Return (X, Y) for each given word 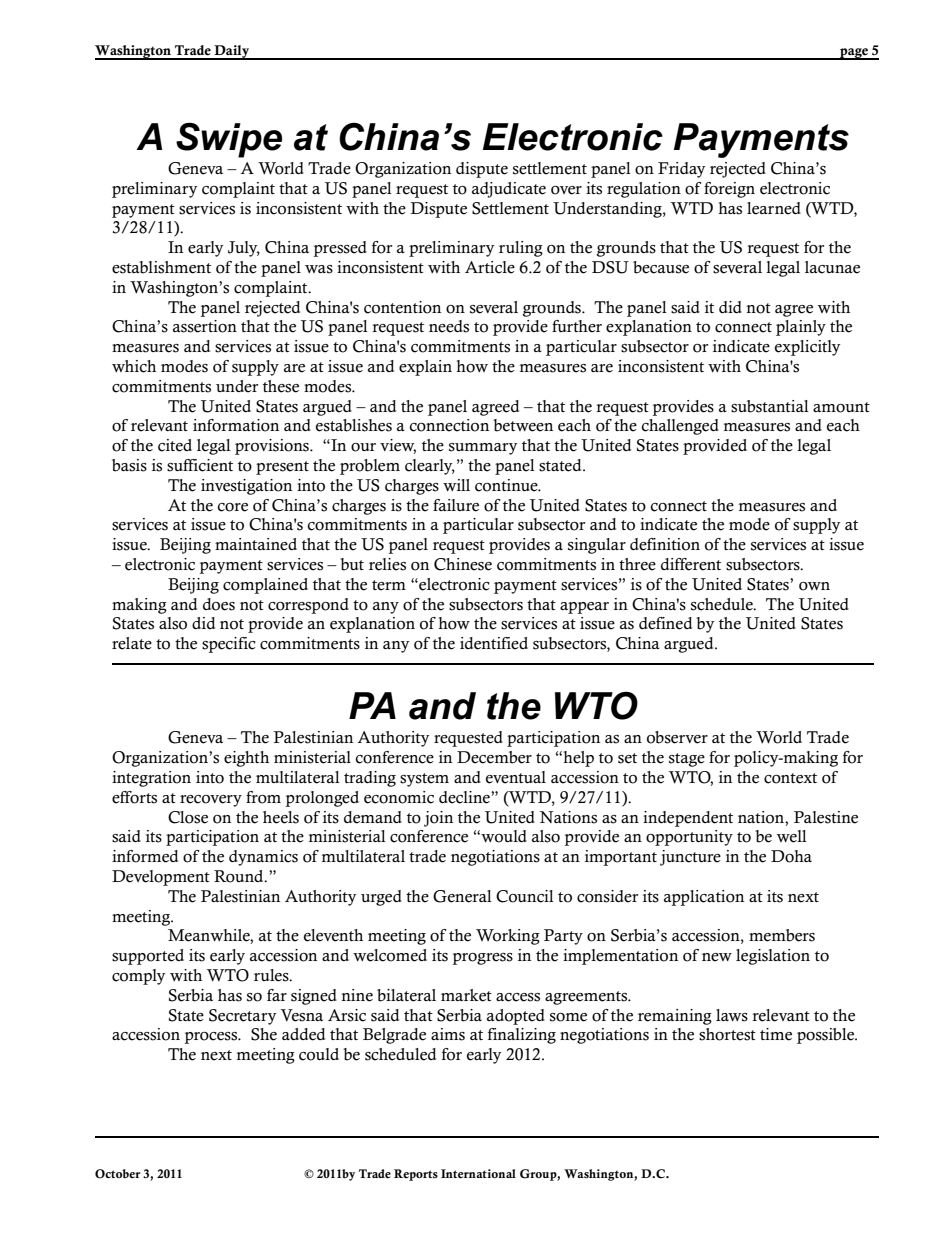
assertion (205, 326)
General (462, 896)
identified (494, 643)
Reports (416, 1175)
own (814, 586)
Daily (231, 52)
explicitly (807, 348)
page (854, 54)
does (219, 604)
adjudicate (509, 190)
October (118, 1174)
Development (161, 878)
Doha (791, 856)
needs (449, 326)
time (776, 1034)
